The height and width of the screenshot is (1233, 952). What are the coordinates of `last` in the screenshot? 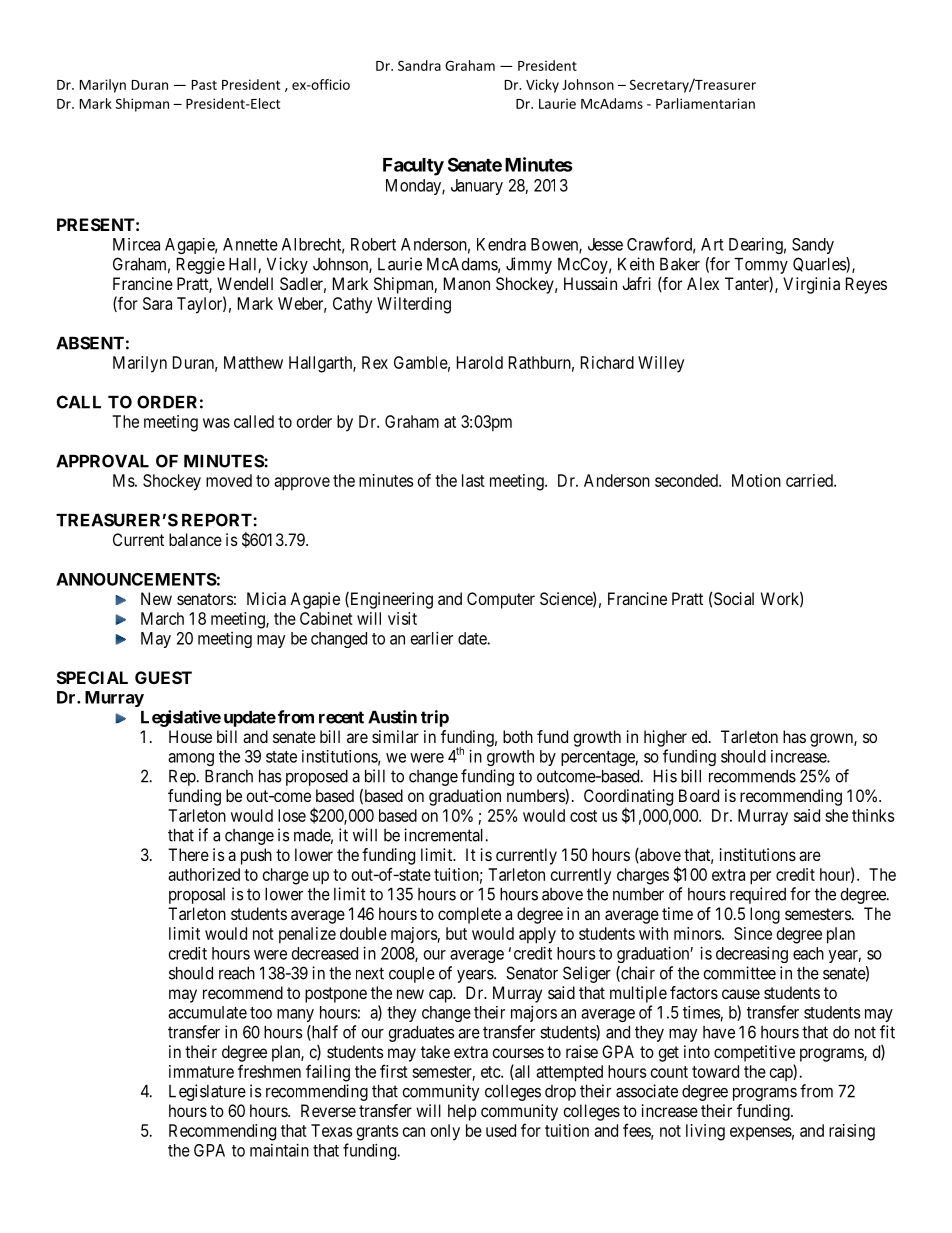 It's located at (473, 480).
